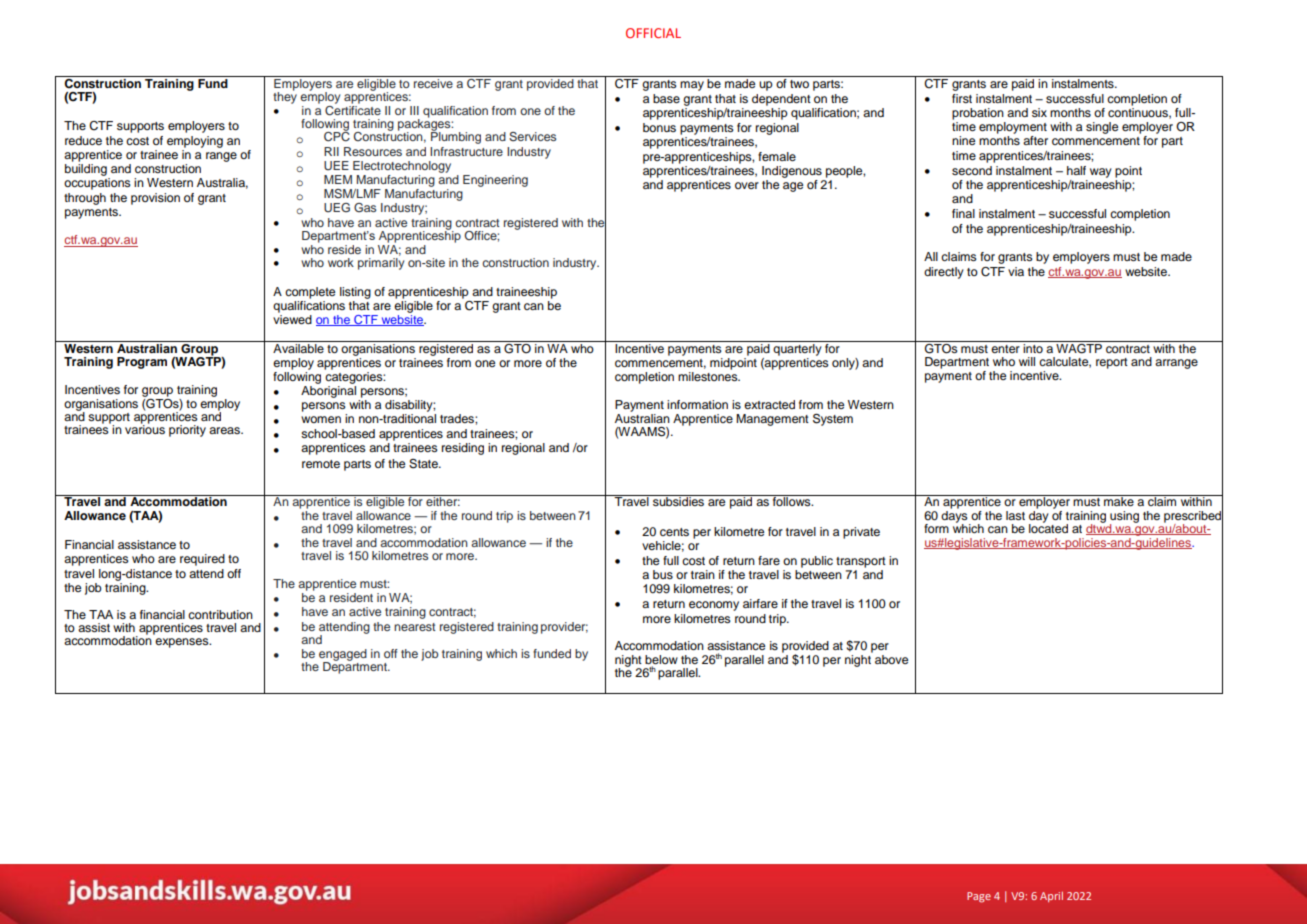 The height and width of the screenshot is (924, 1307). Describe the element at coordinates (220, 614) in the screenshot. I see `contribution` at that location.
